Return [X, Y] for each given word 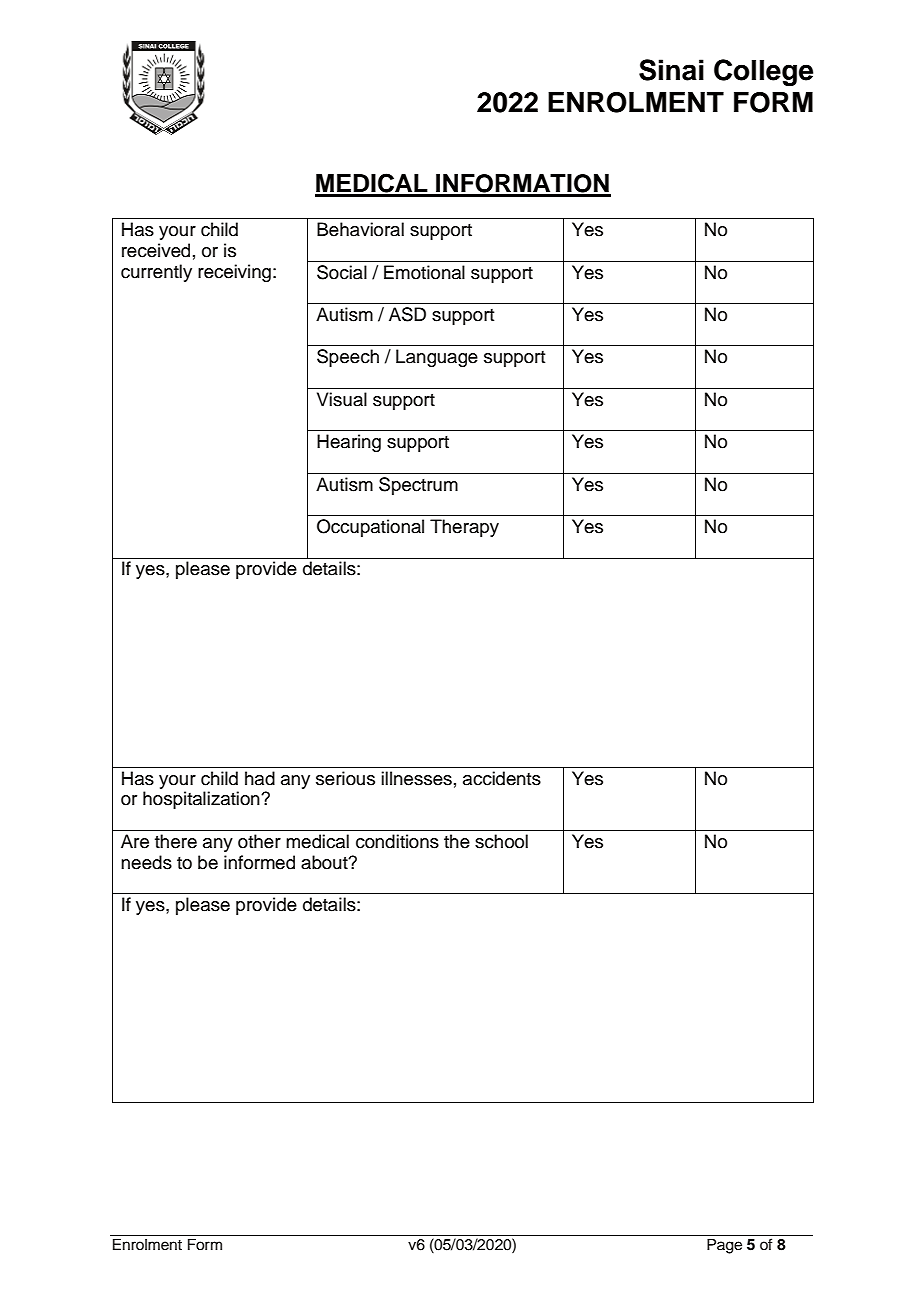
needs [146, 862]
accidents [502, 778]
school [501, 841]
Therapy [464, 528]
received [156, 250]
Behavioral [360, 229]
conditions [397, 841]
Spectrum [418, 486]
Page [724, 1246]
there [176, 841]
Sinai [671, 70]
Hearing [349, 443]
